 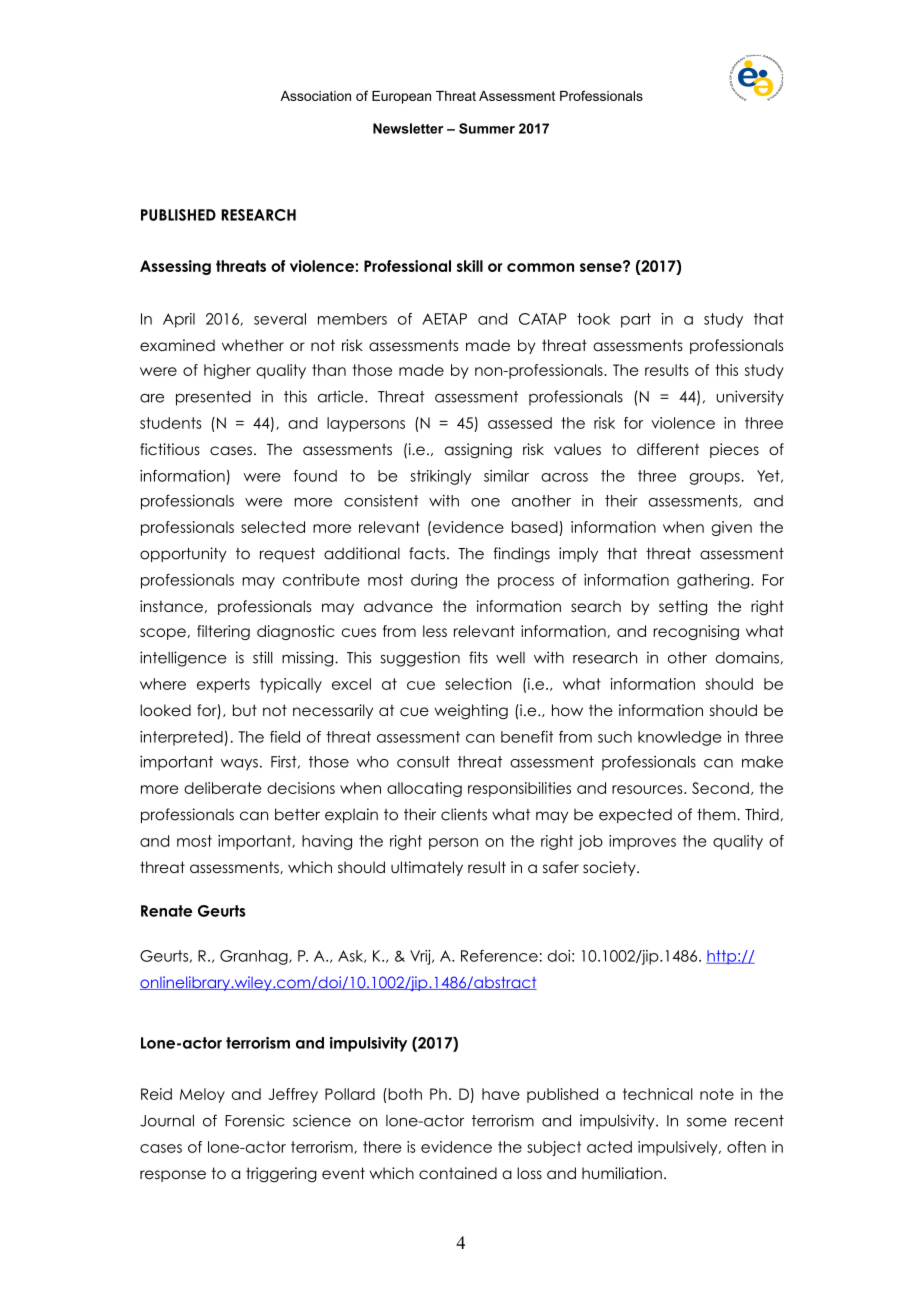 I want to click on clients, so click(x=464, y=814).
